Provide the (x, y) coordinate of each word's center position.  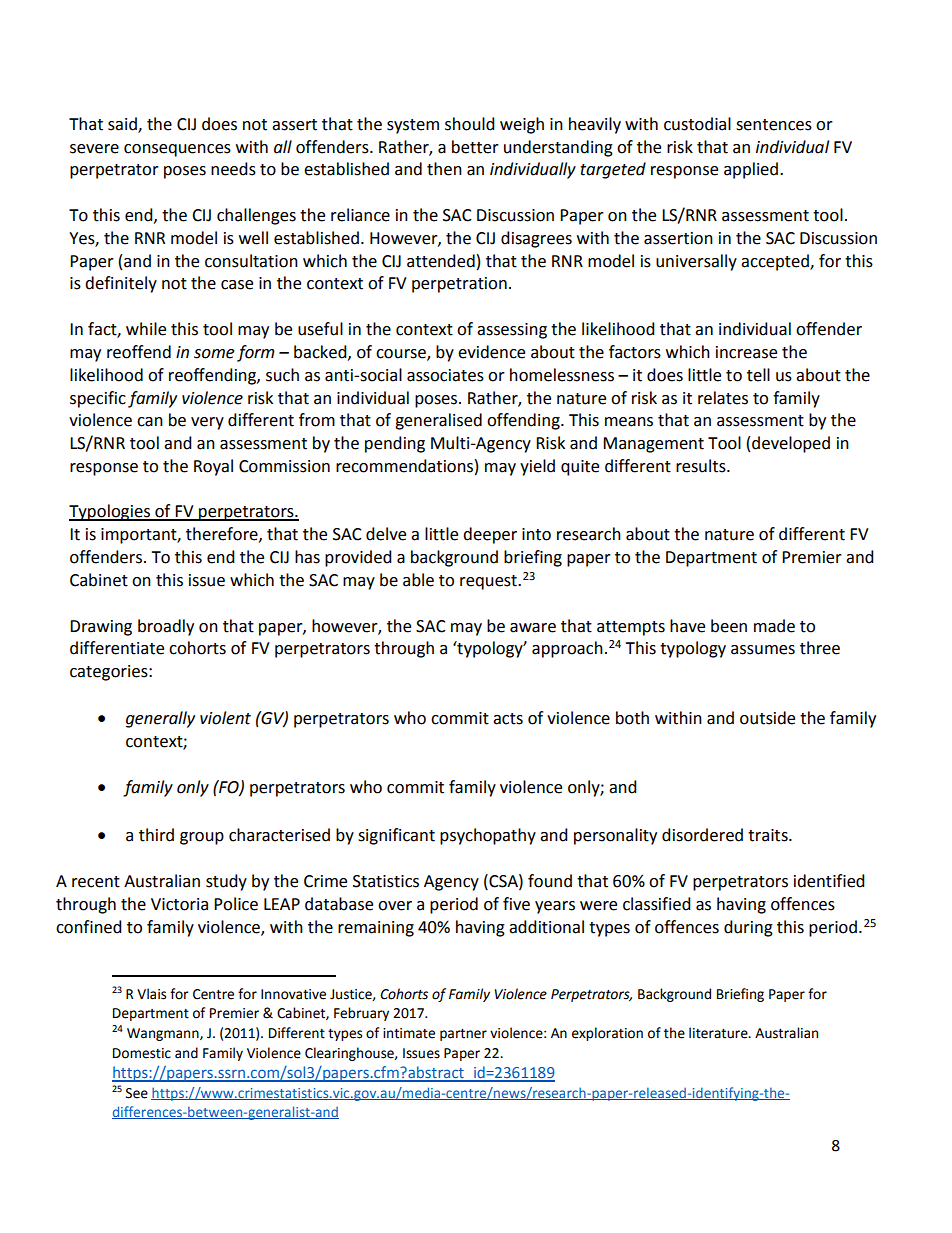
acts (508, 719)
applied (752, 170)
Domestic (142, 1053)
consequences (177, 150)
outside (767, 718)
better (475, 147)
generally (160, 719)
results (702, 466)
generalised (438, 421)
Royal (213, 467)
